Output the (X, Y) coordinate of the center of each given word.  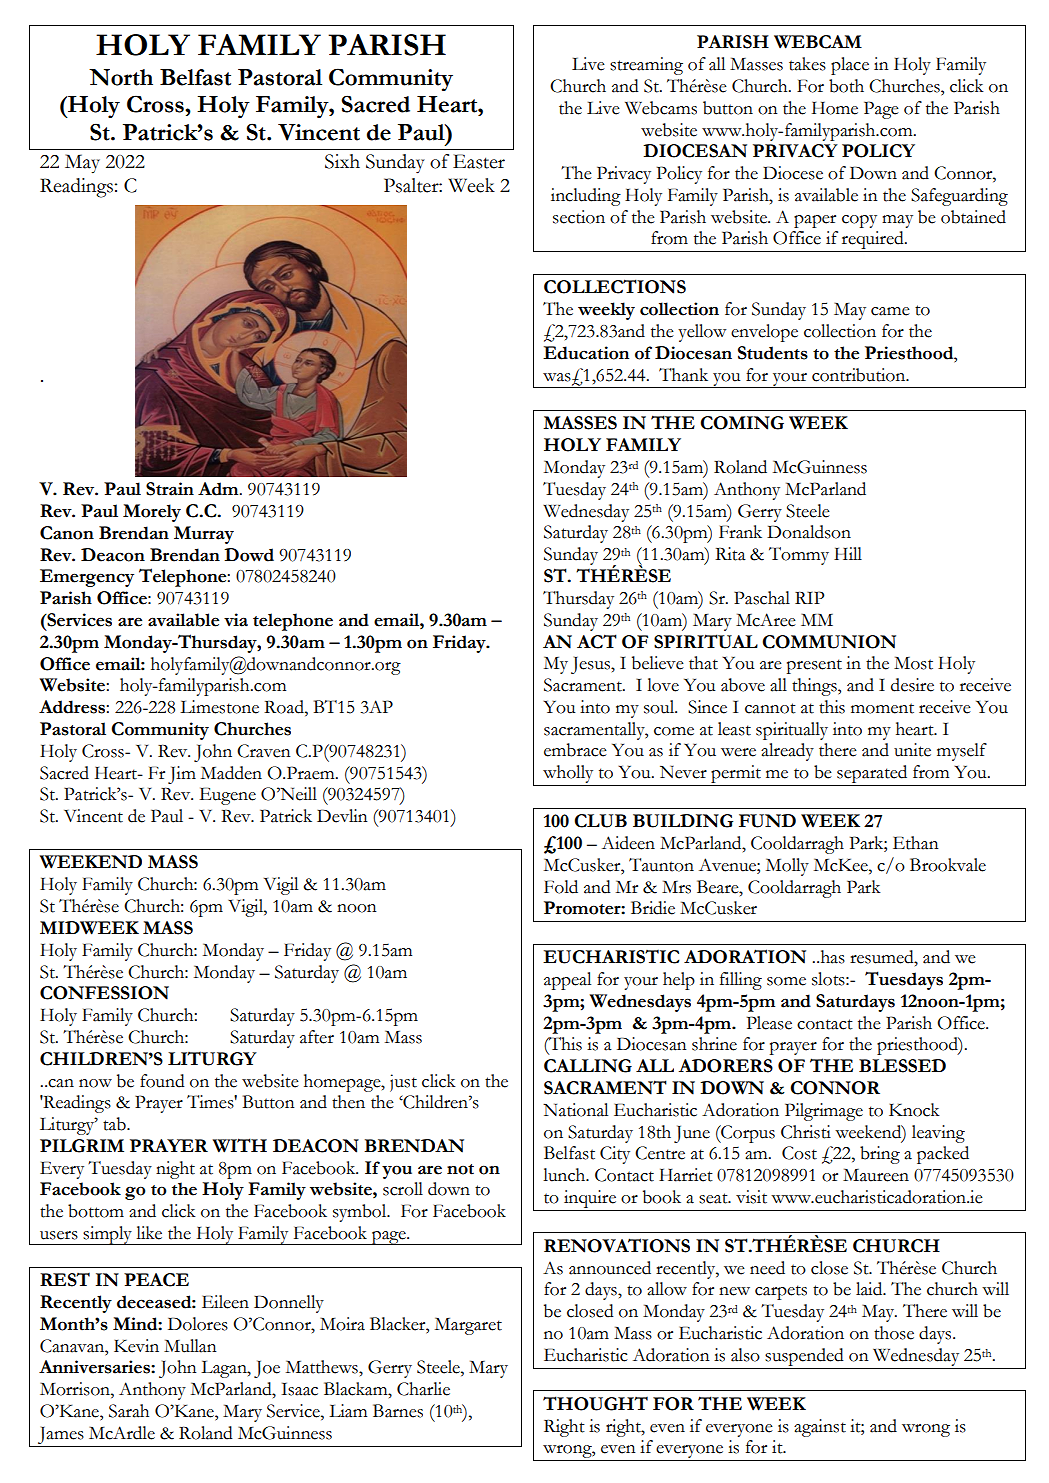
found (162, 1081)
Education (586, 353)
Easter (479, 161)
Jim (182, 775)
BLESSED (902, 1066)
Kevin (136, 1346)
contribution (860, 375)
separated (872, 775)
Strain (170, 489)
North (121, 77)
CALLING (588, 1066)
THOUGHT (595, 1403)
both (846, 86)
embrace (575, 750)
